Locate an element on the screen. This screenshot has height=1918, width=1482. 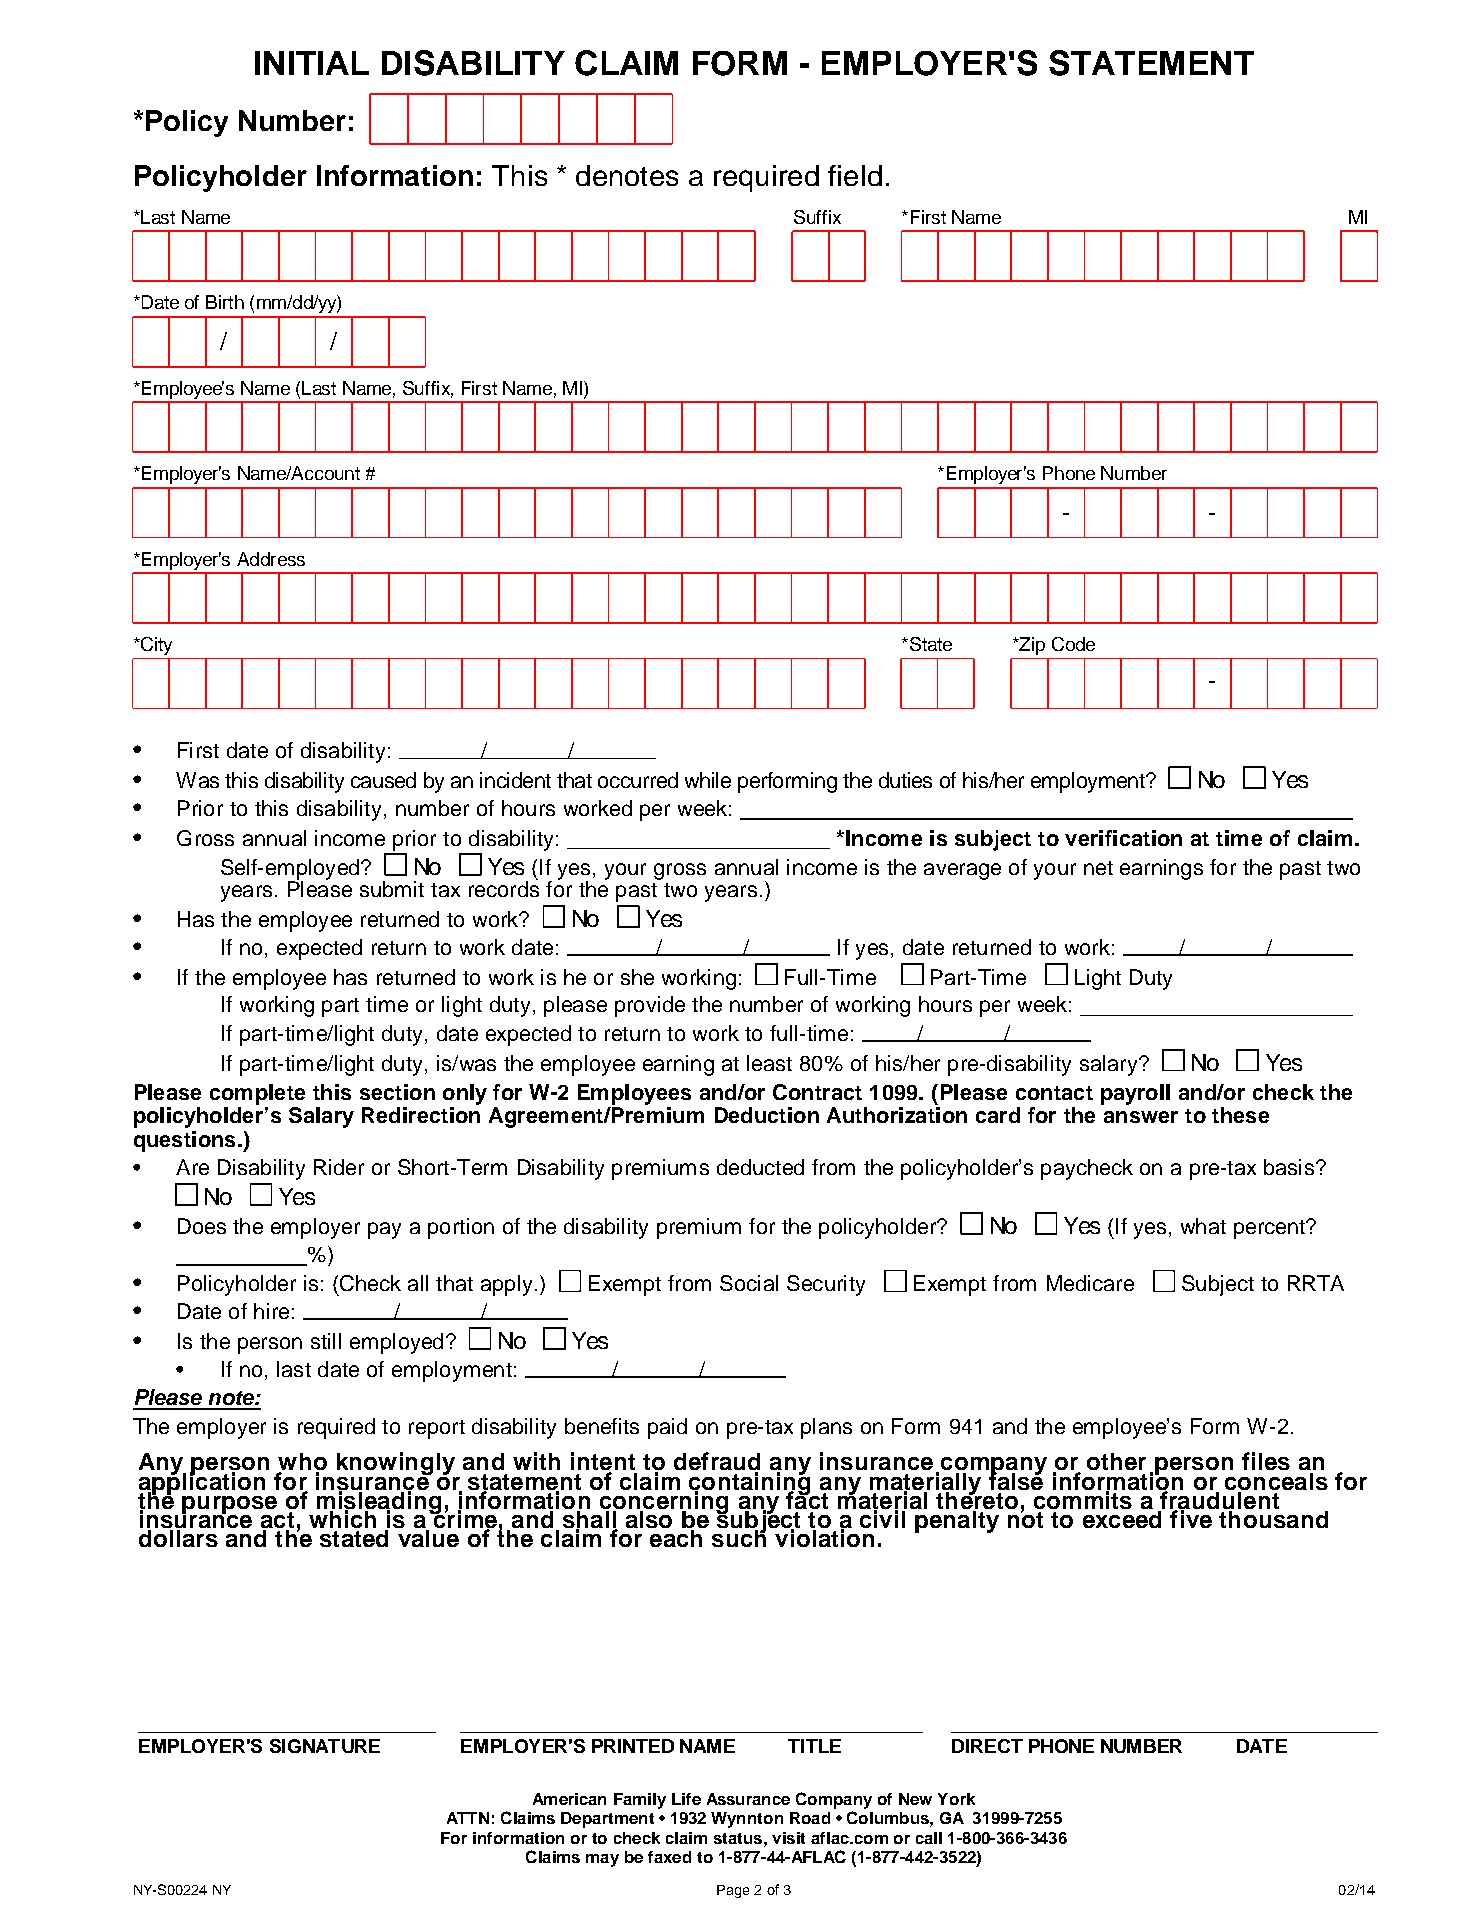
SIGNATURE is located at coordinates (325, 1746).
